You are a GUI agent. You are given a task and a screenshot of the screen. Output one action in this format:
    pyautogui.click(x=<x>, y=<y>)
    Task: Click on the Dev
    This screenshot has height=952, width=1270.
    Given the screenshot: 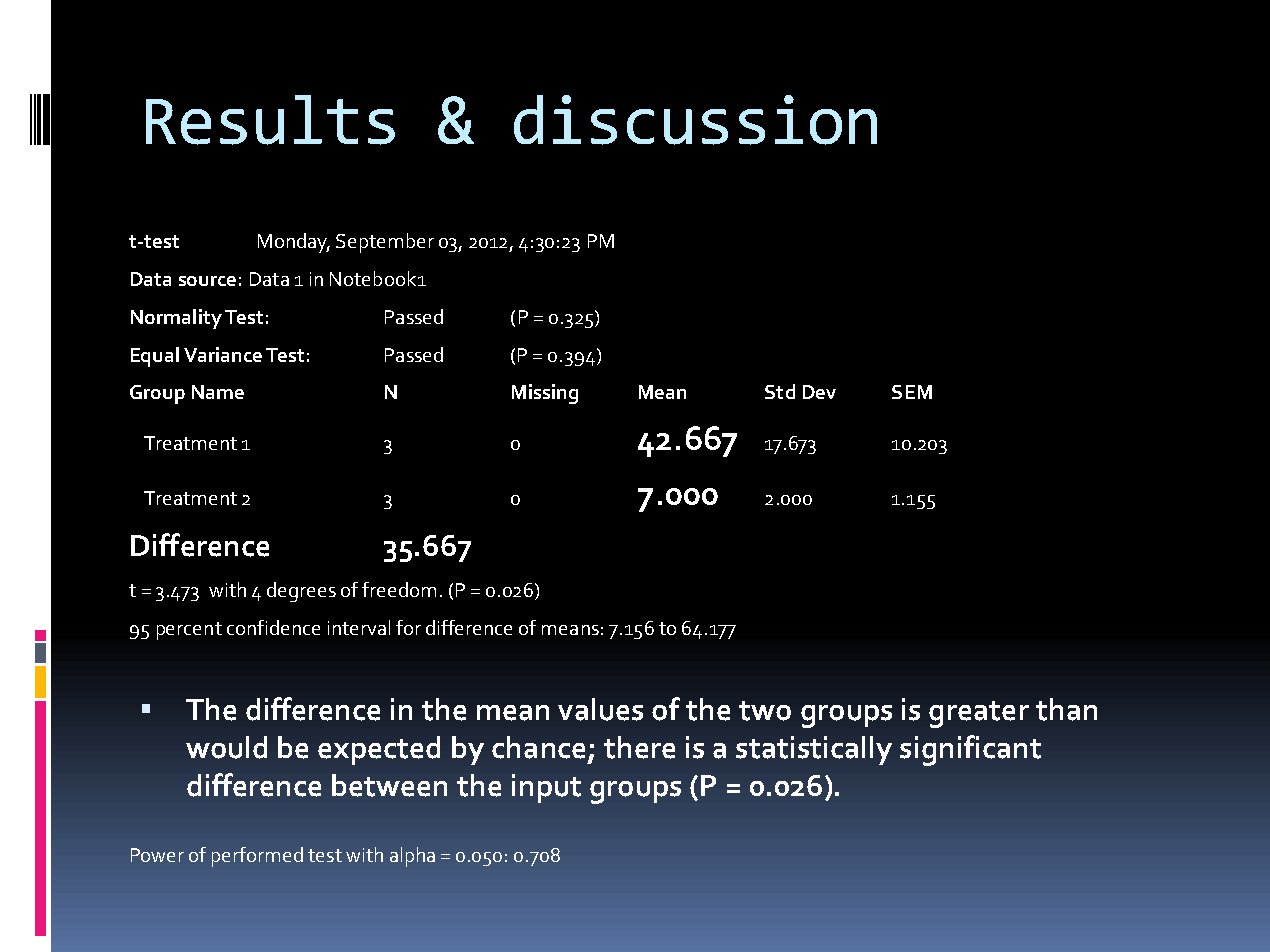 What is the action you would take?
    pyautogui.click(x=819, y=392)
